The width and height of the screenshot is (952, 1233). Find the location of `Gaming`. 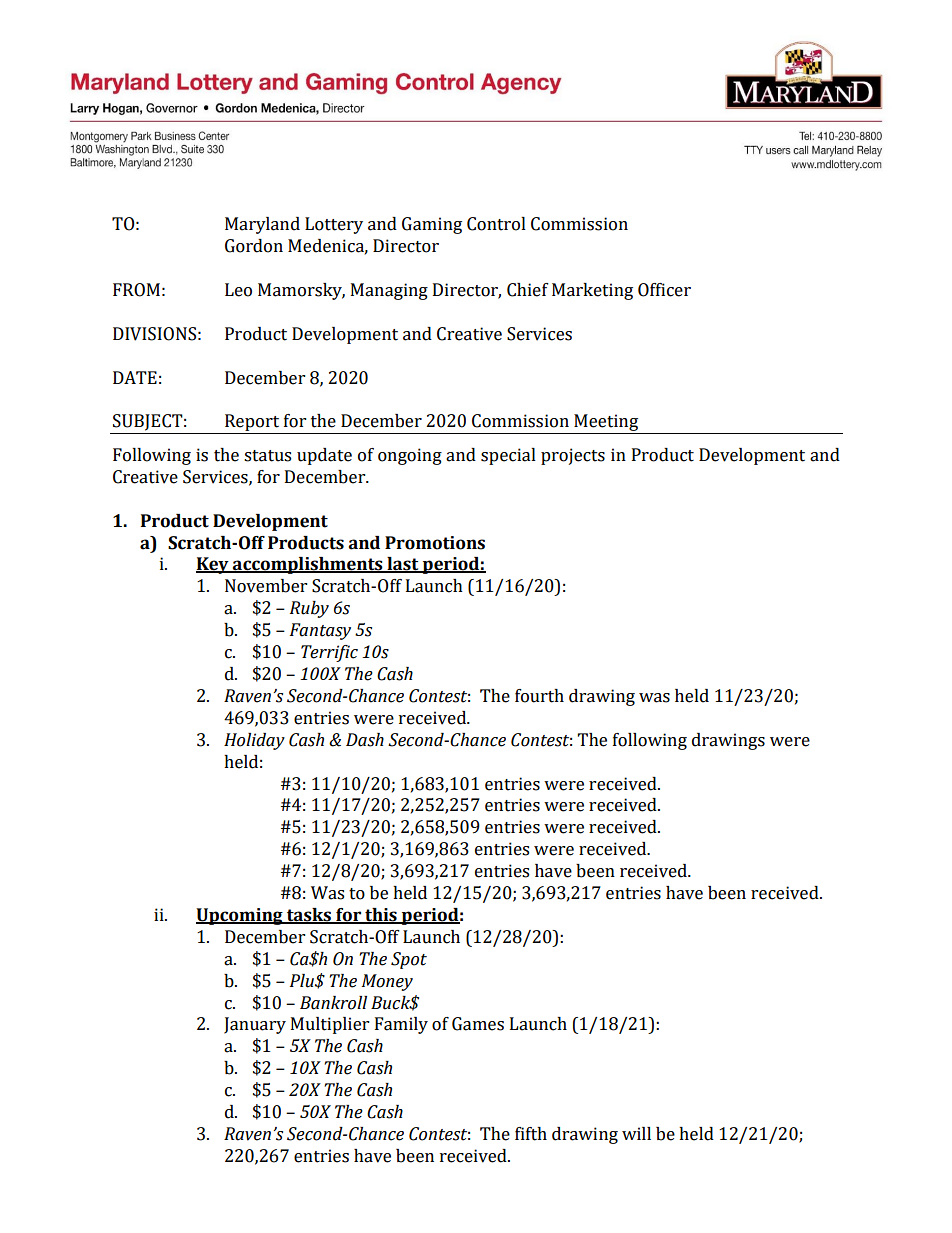

Gaming is located at coordinates (432, 225).
